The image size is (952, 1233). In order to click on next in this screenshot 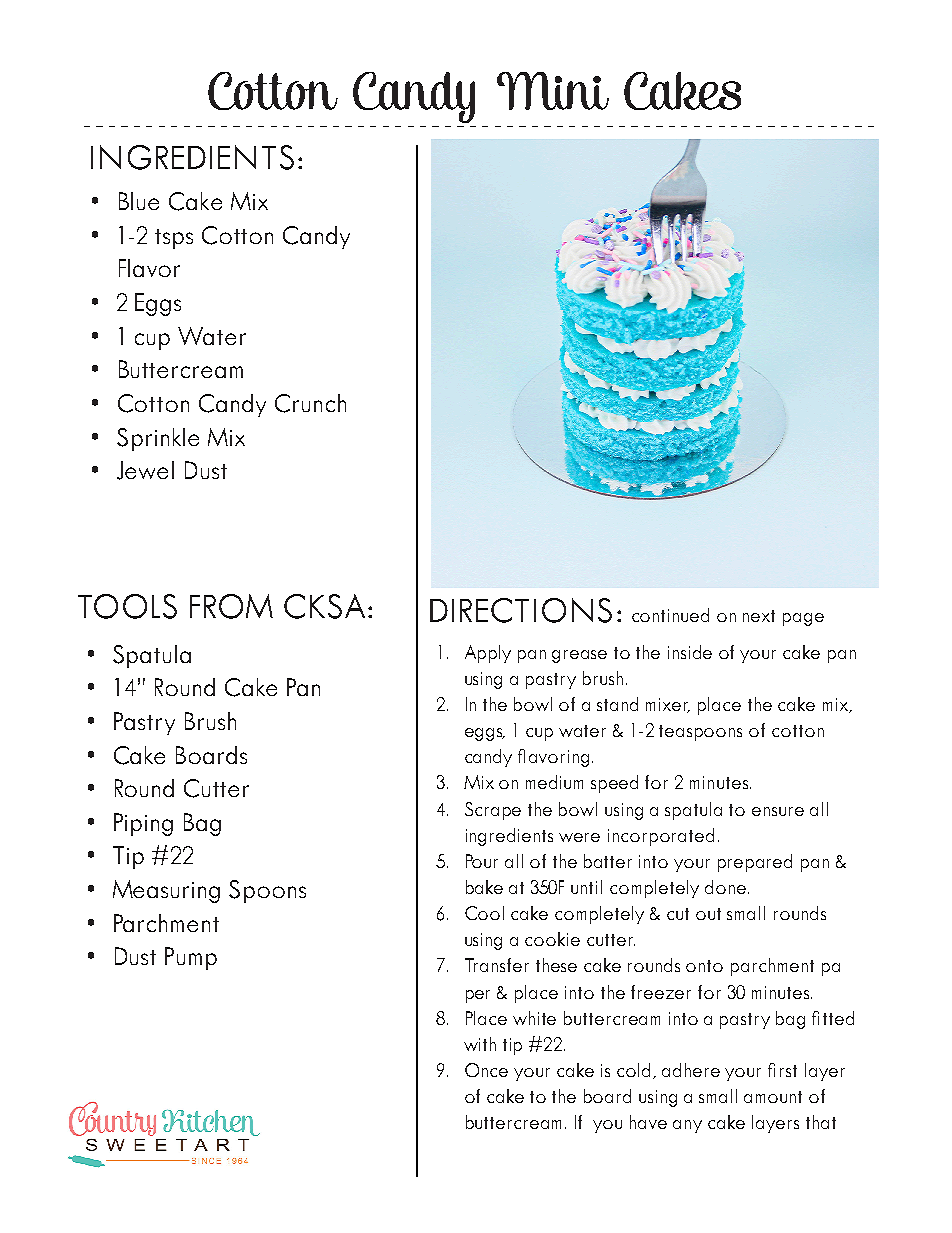, I will do `click(759, 616)`.
